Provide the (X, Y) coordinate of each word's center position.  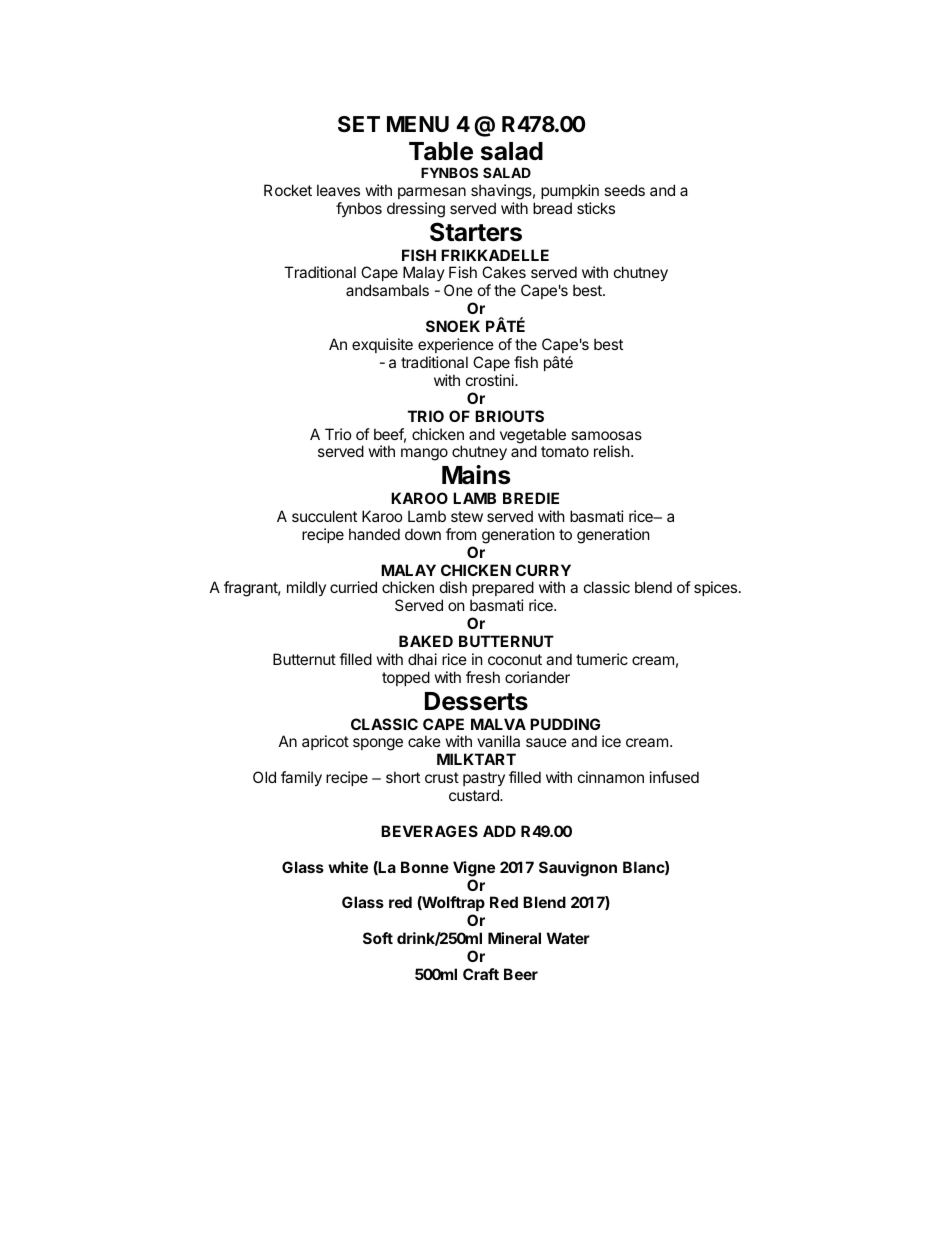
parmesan (432, 193)
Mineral (514, 938)
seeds (624, 190)
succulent (324, 516)
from (461, 534)
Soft (378, 938)
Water (568, 938)
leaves (338, 190)
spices (717, 588)
